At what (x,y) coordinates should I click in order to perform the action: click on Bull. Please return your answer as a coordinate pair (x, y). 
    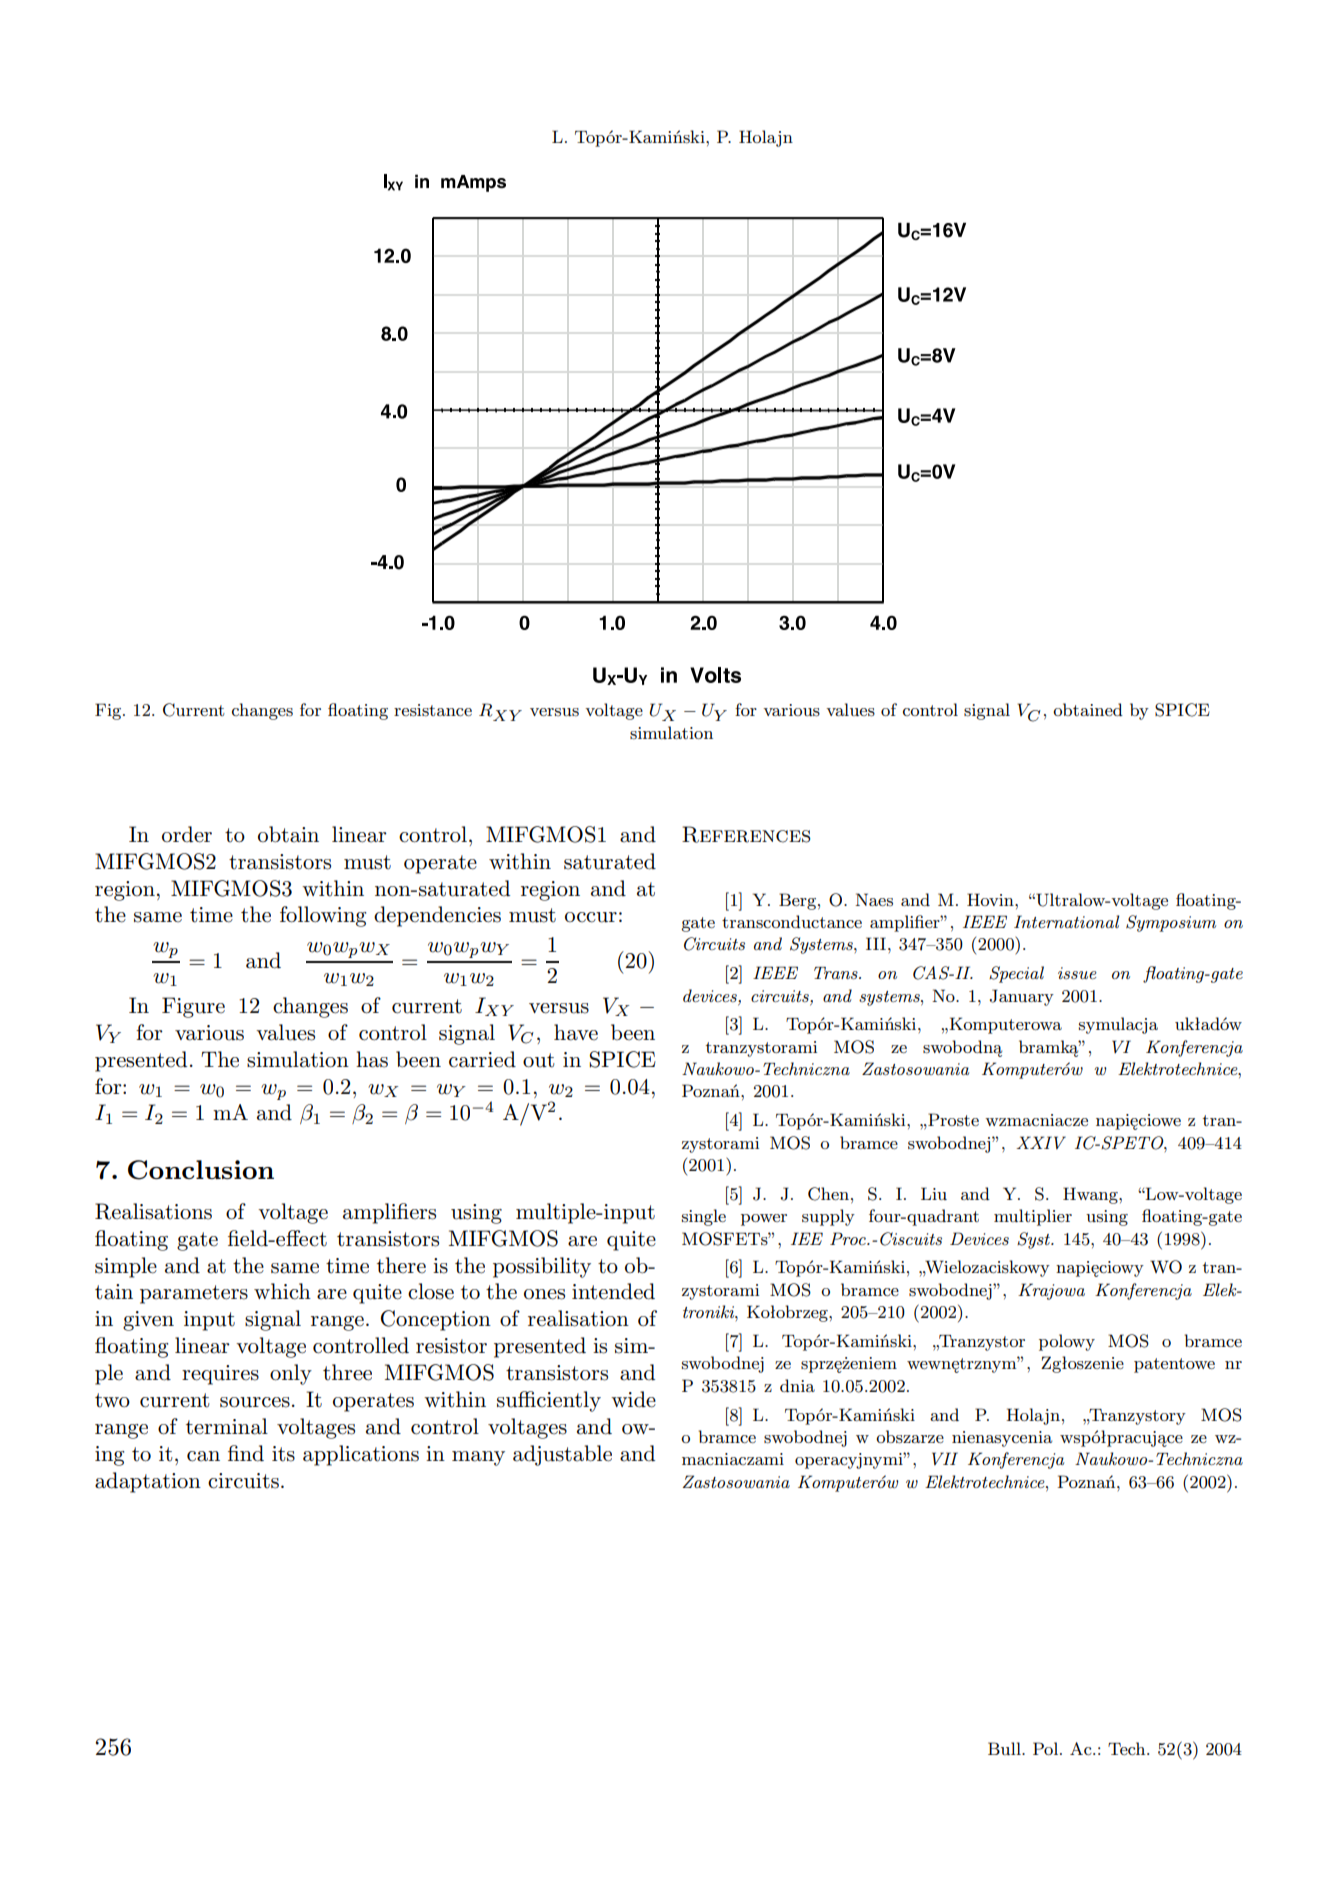
    Looking at the image, I should click on (1005, 1748).
